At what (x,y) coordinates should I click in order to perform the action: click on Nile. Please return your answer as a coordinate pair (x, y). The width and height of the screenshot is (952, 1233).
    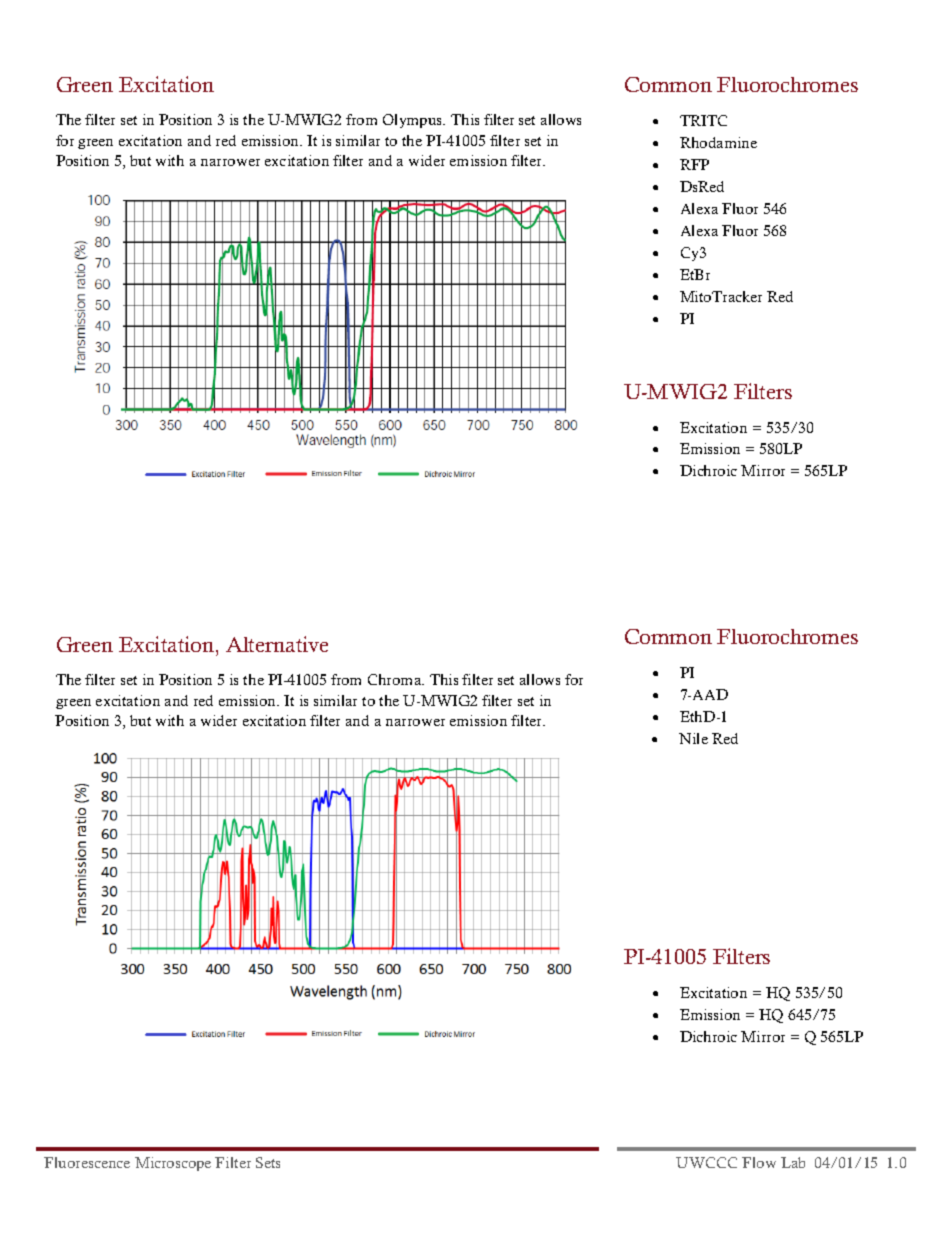
    Looking at the image, I should click on (693, 738).
